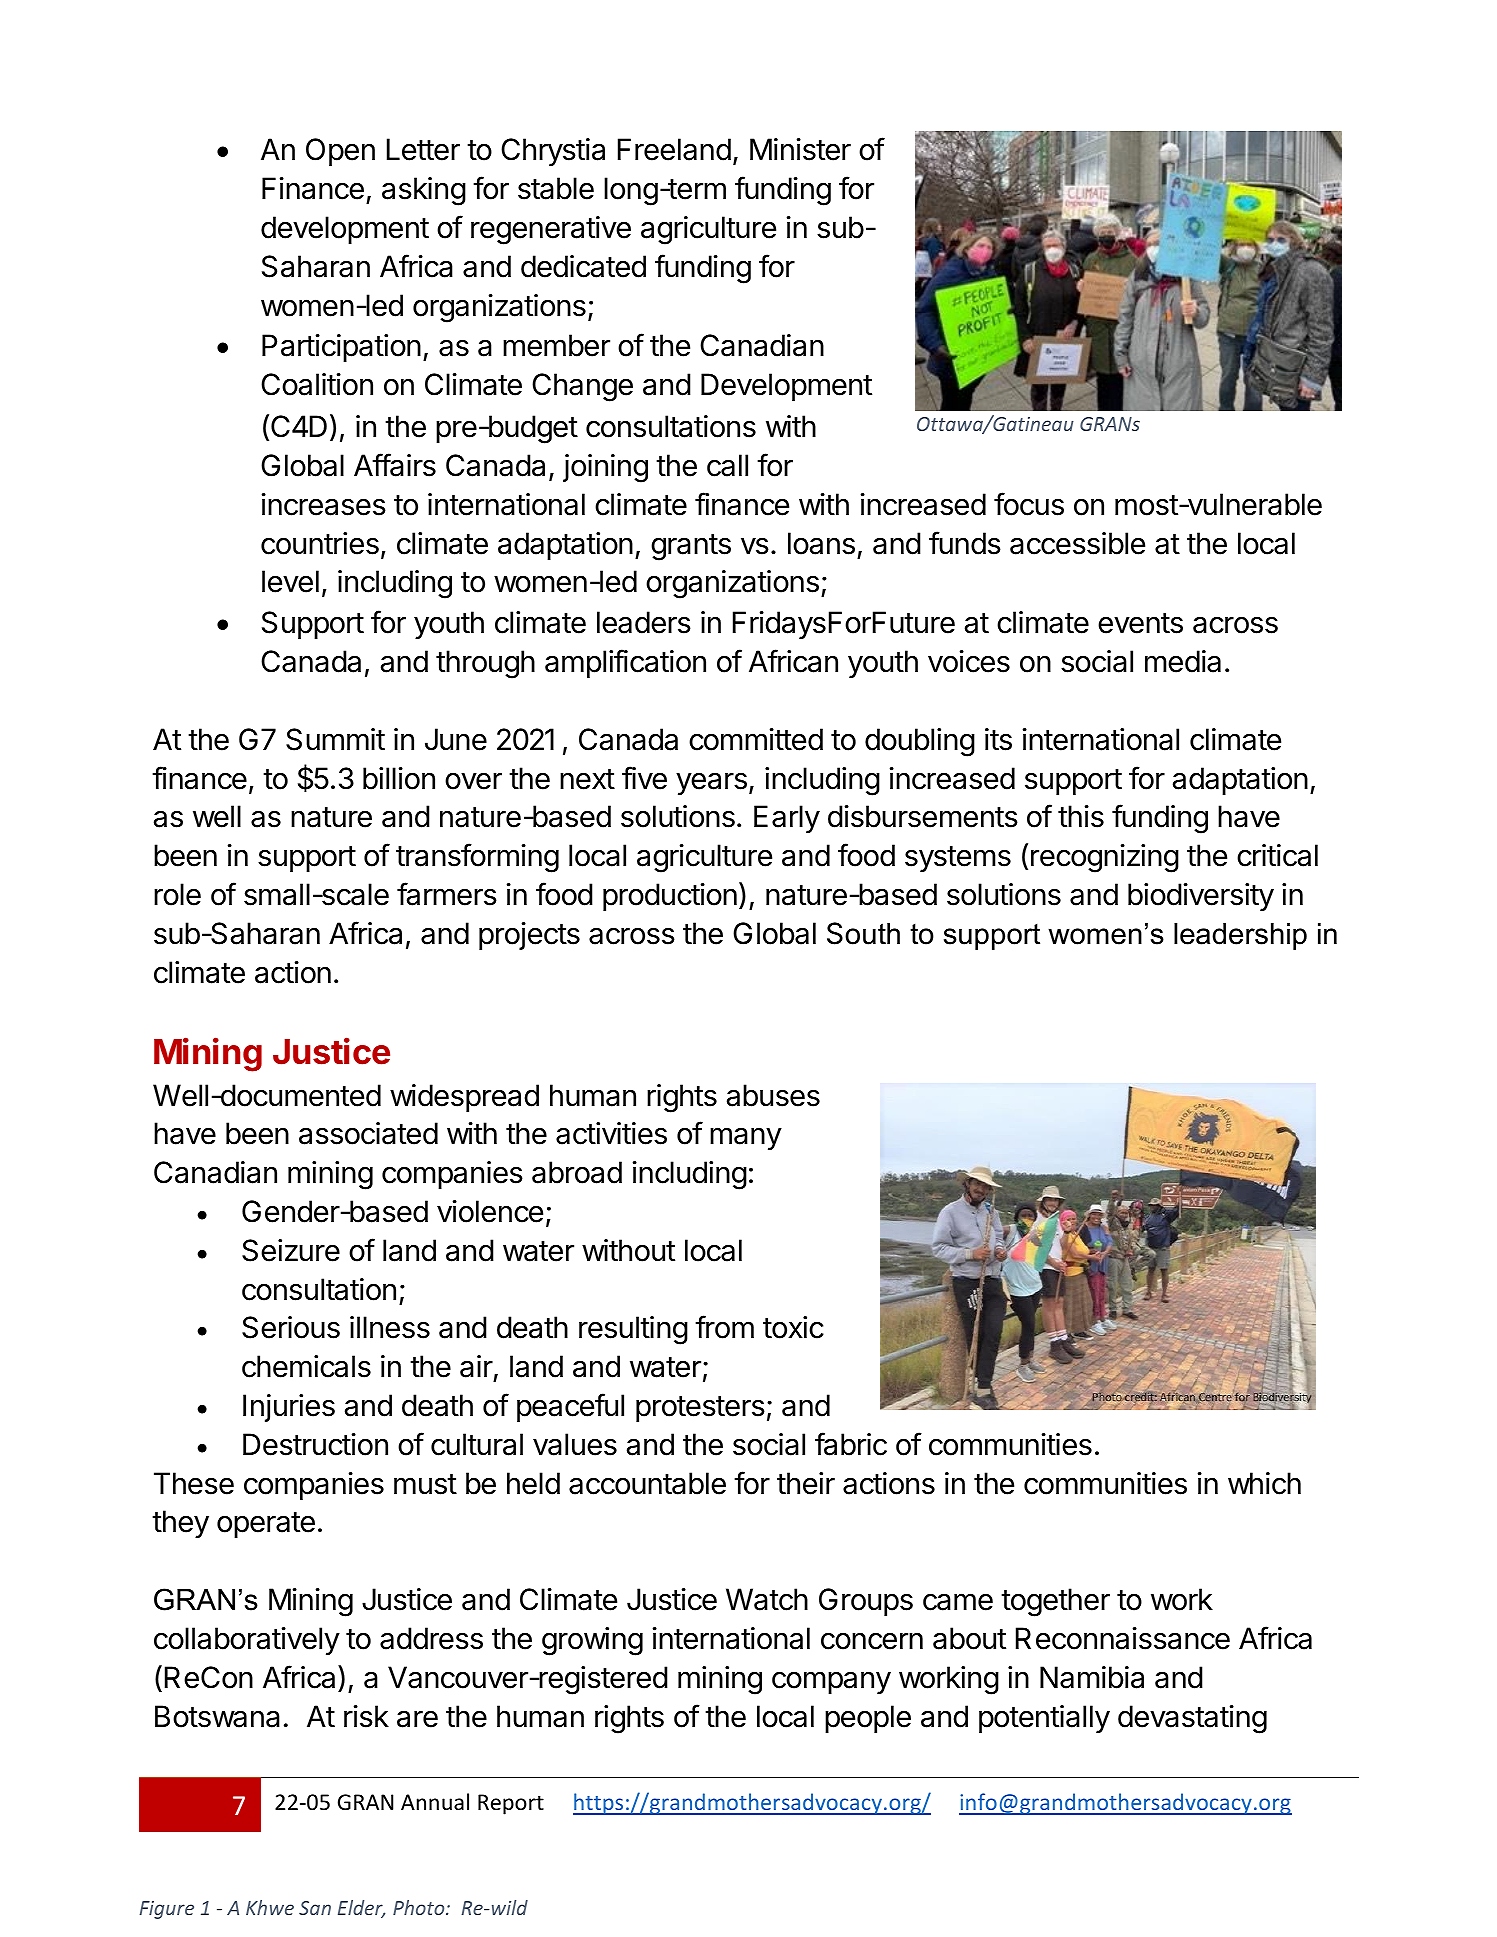  Describe the element at coordinates (420, 1907) in the screenshot. I see `Photo` at that location.
